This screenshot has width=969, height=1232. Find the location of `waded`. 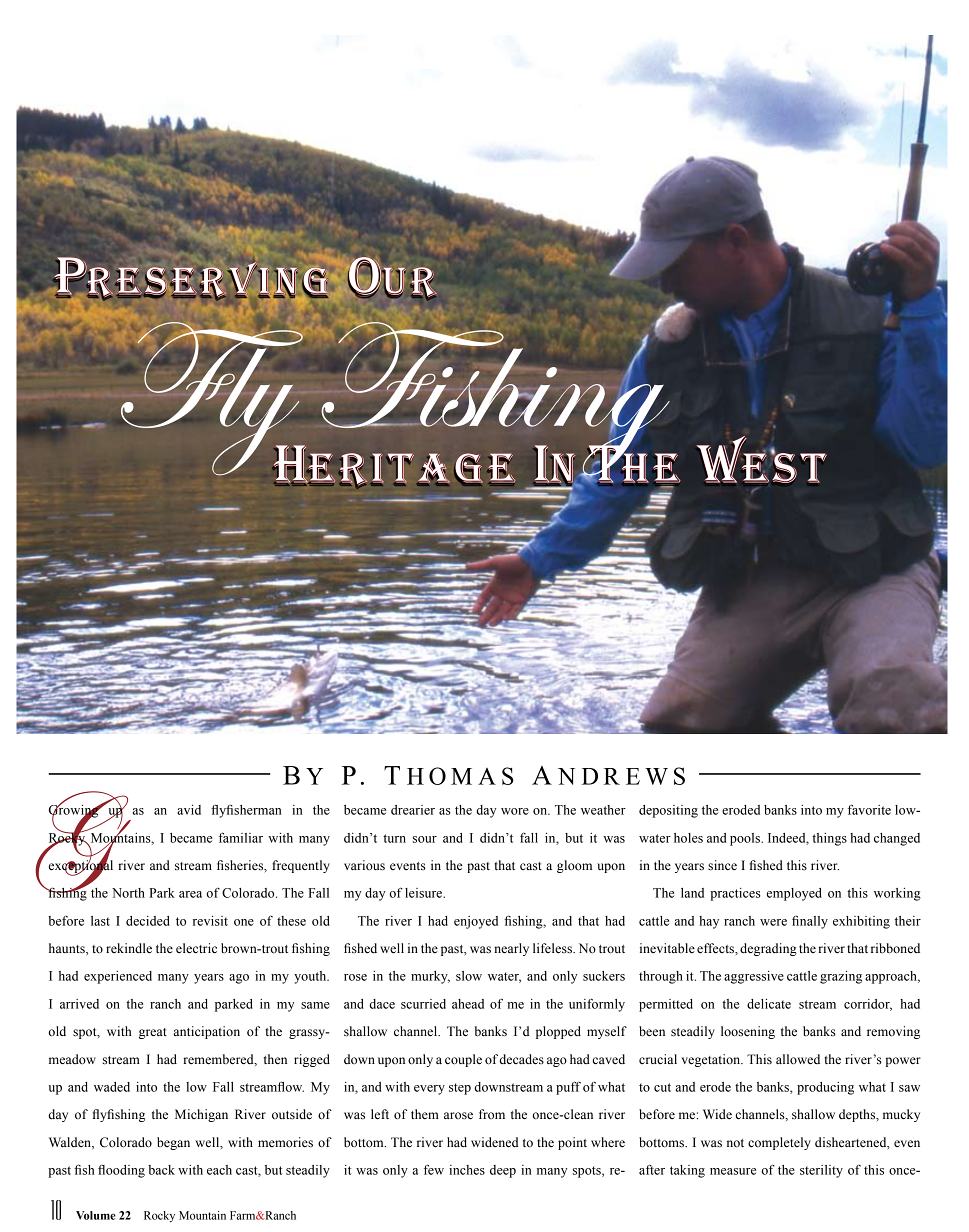

waded is located at coordinates (112, 1087).
